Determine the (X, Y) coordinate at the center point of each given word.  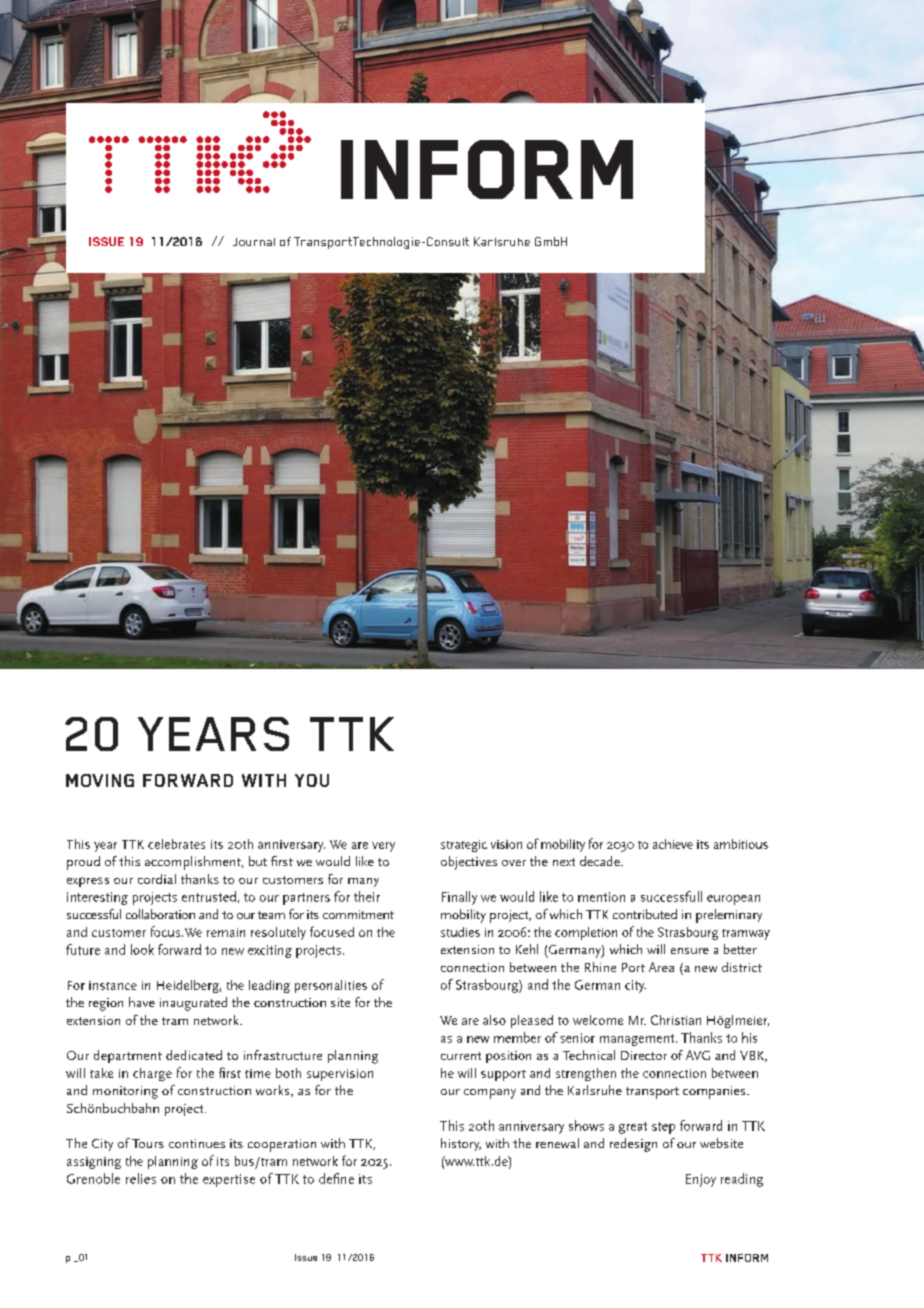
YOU (312, 780)
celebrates (176, 844)
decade (601, 861)
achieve (673, 844)
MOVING (100, 780)
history (461, 1144)
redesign (633, 1145)
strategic (464, 846)
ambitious (741, 844)
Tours (148, 1143)
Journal (254, 242)
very (383, 847)
